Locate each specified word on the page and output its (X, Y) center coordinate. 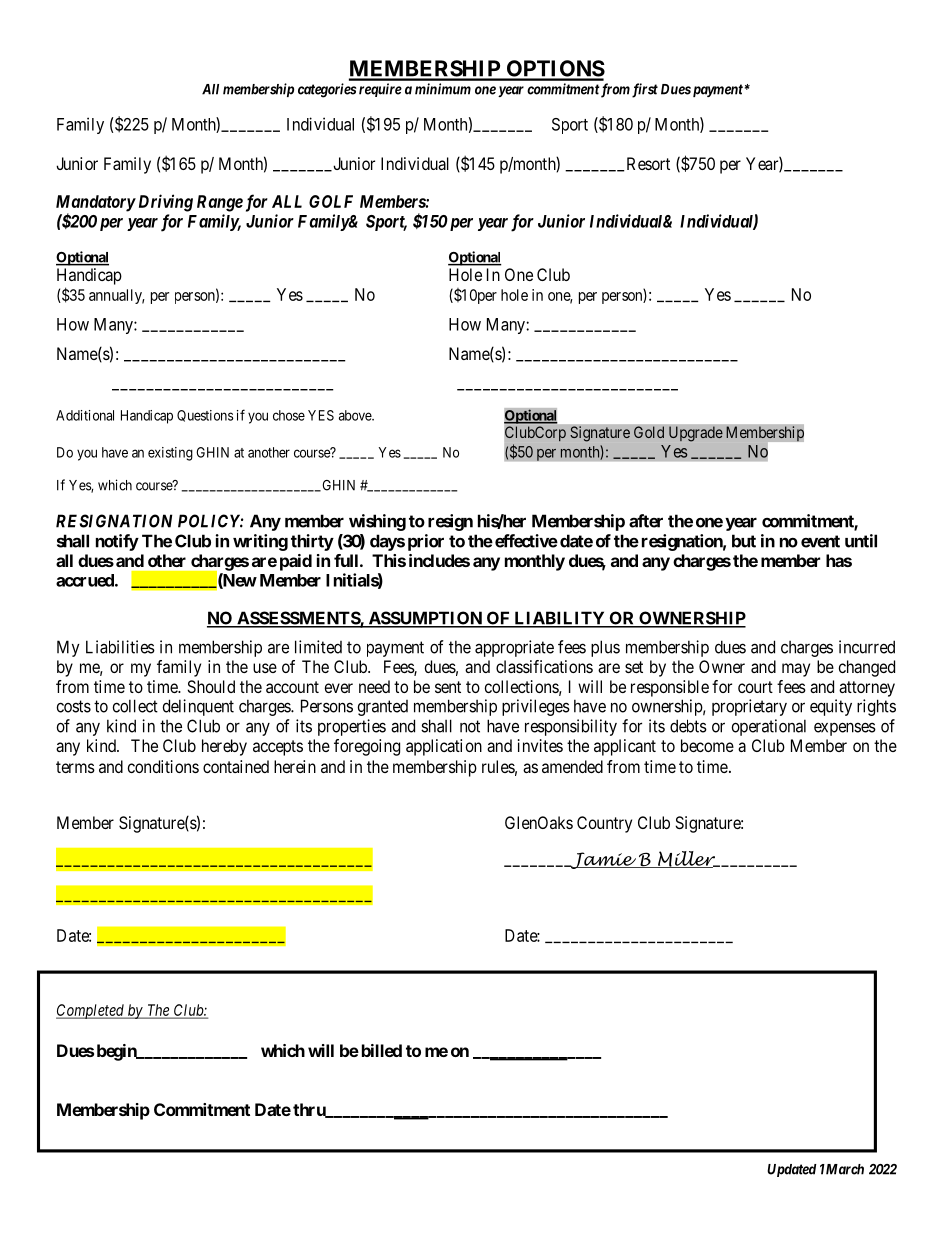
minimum (443, 89)
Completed (91, 1011)
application (444, 747)
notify (117, 542)
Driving (164, 203)
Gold (649, 432)
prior (426, 542)
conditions (163, 766)
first (645, 90)
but (744, 541)
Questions (205, 416)
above (356, 415)
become (707, 745)
